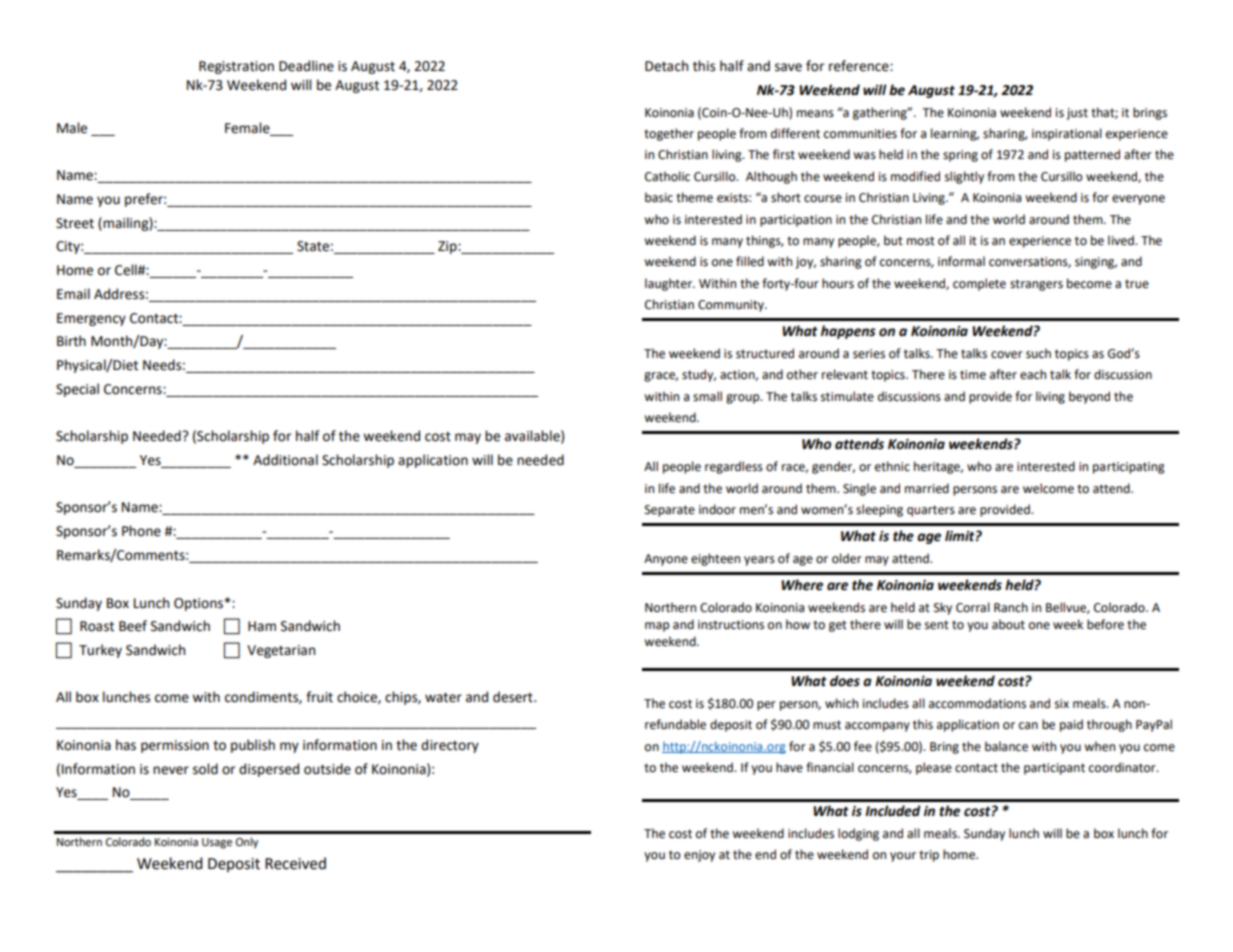  Describe the element at coordinates (666, 66) in the screenshot. I see `Detach` at that location.
